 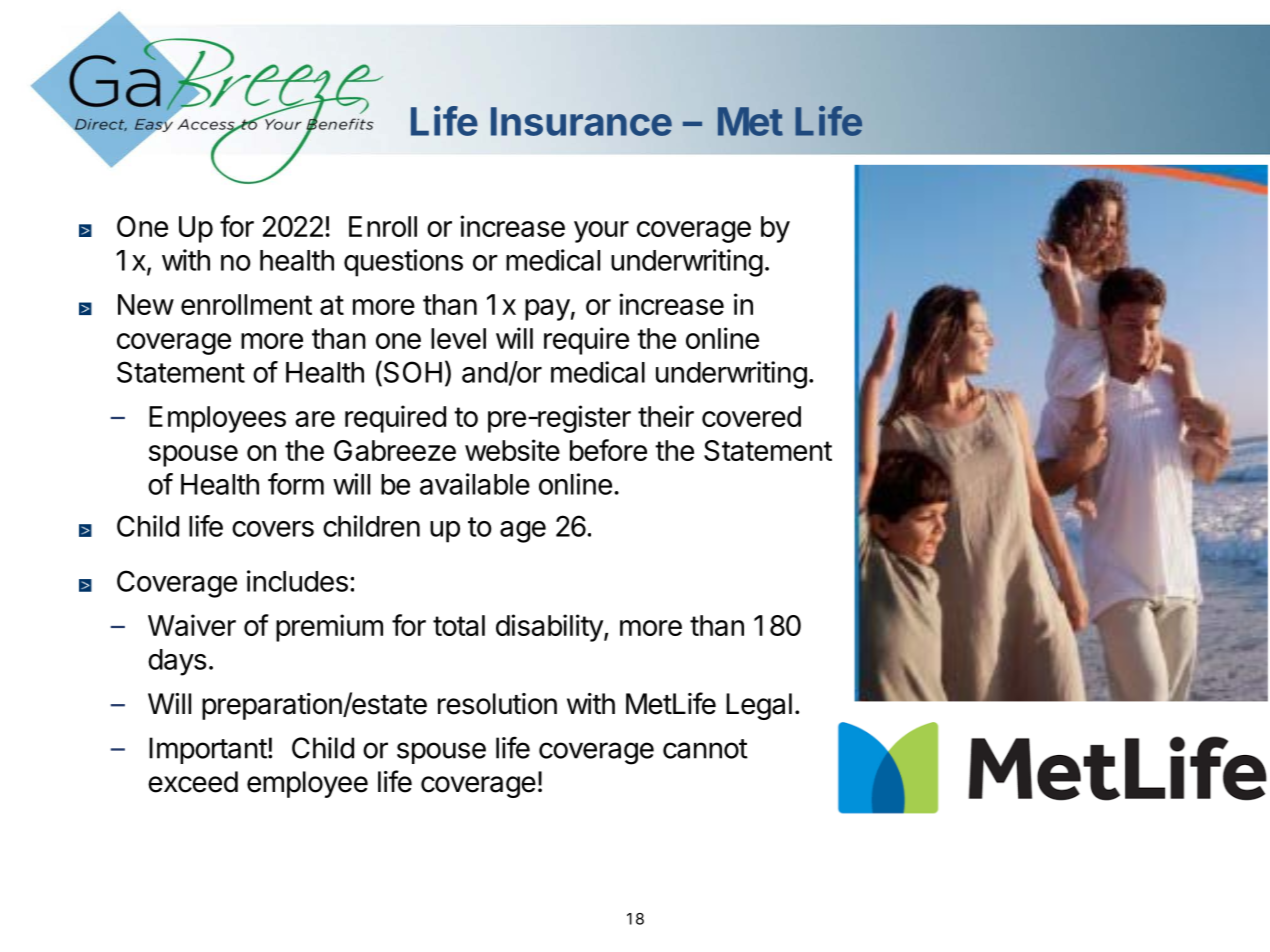 What do you see at coordinates (601, 232) in the screenshot?
I see `your` at bounding box center [601, 232].
